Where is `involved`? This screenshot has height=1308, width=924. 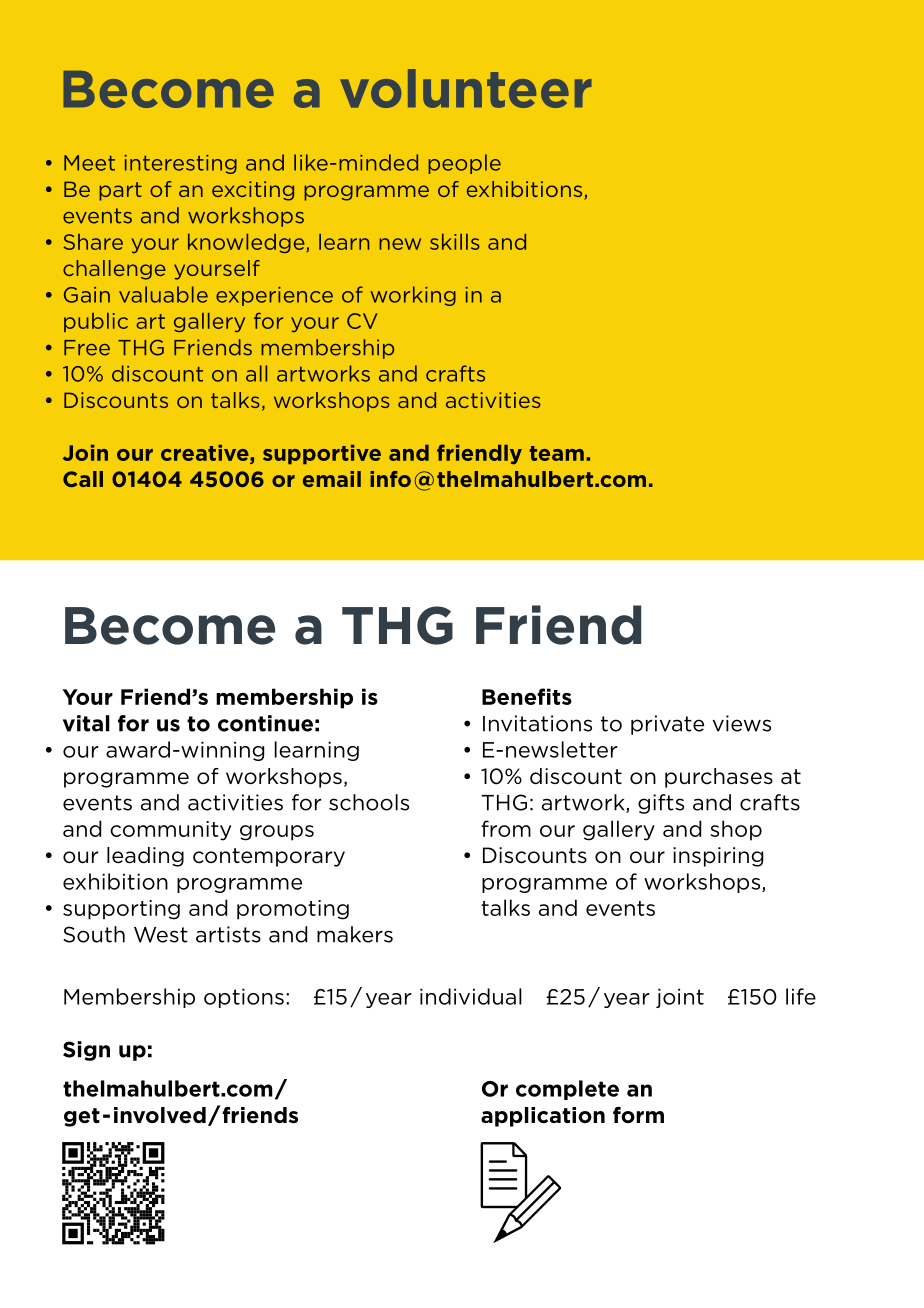
involved is located at coordinates (160, 1115).
